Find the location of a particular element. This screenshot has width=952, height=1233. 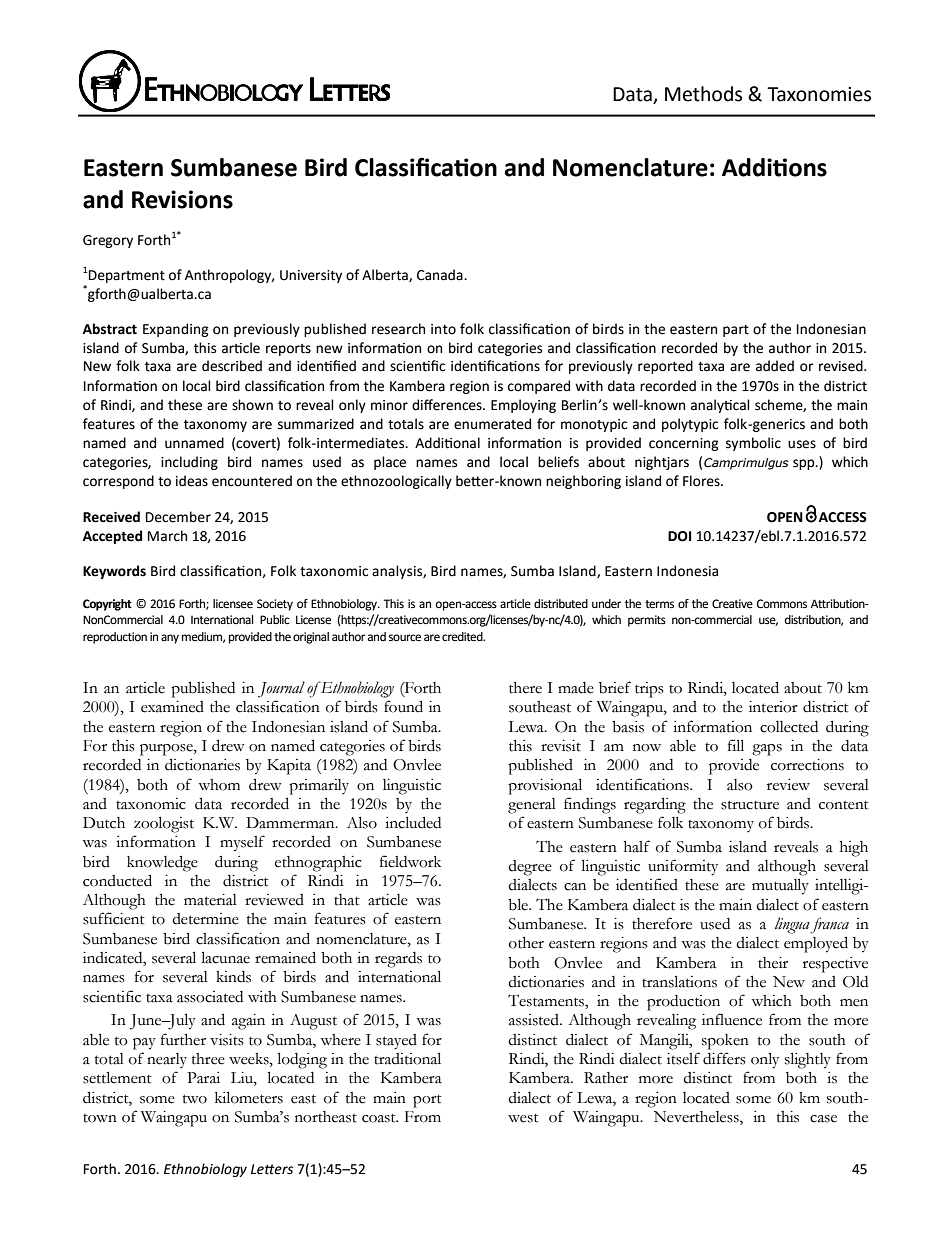

Revisions is located at coordinates (182, 199).
